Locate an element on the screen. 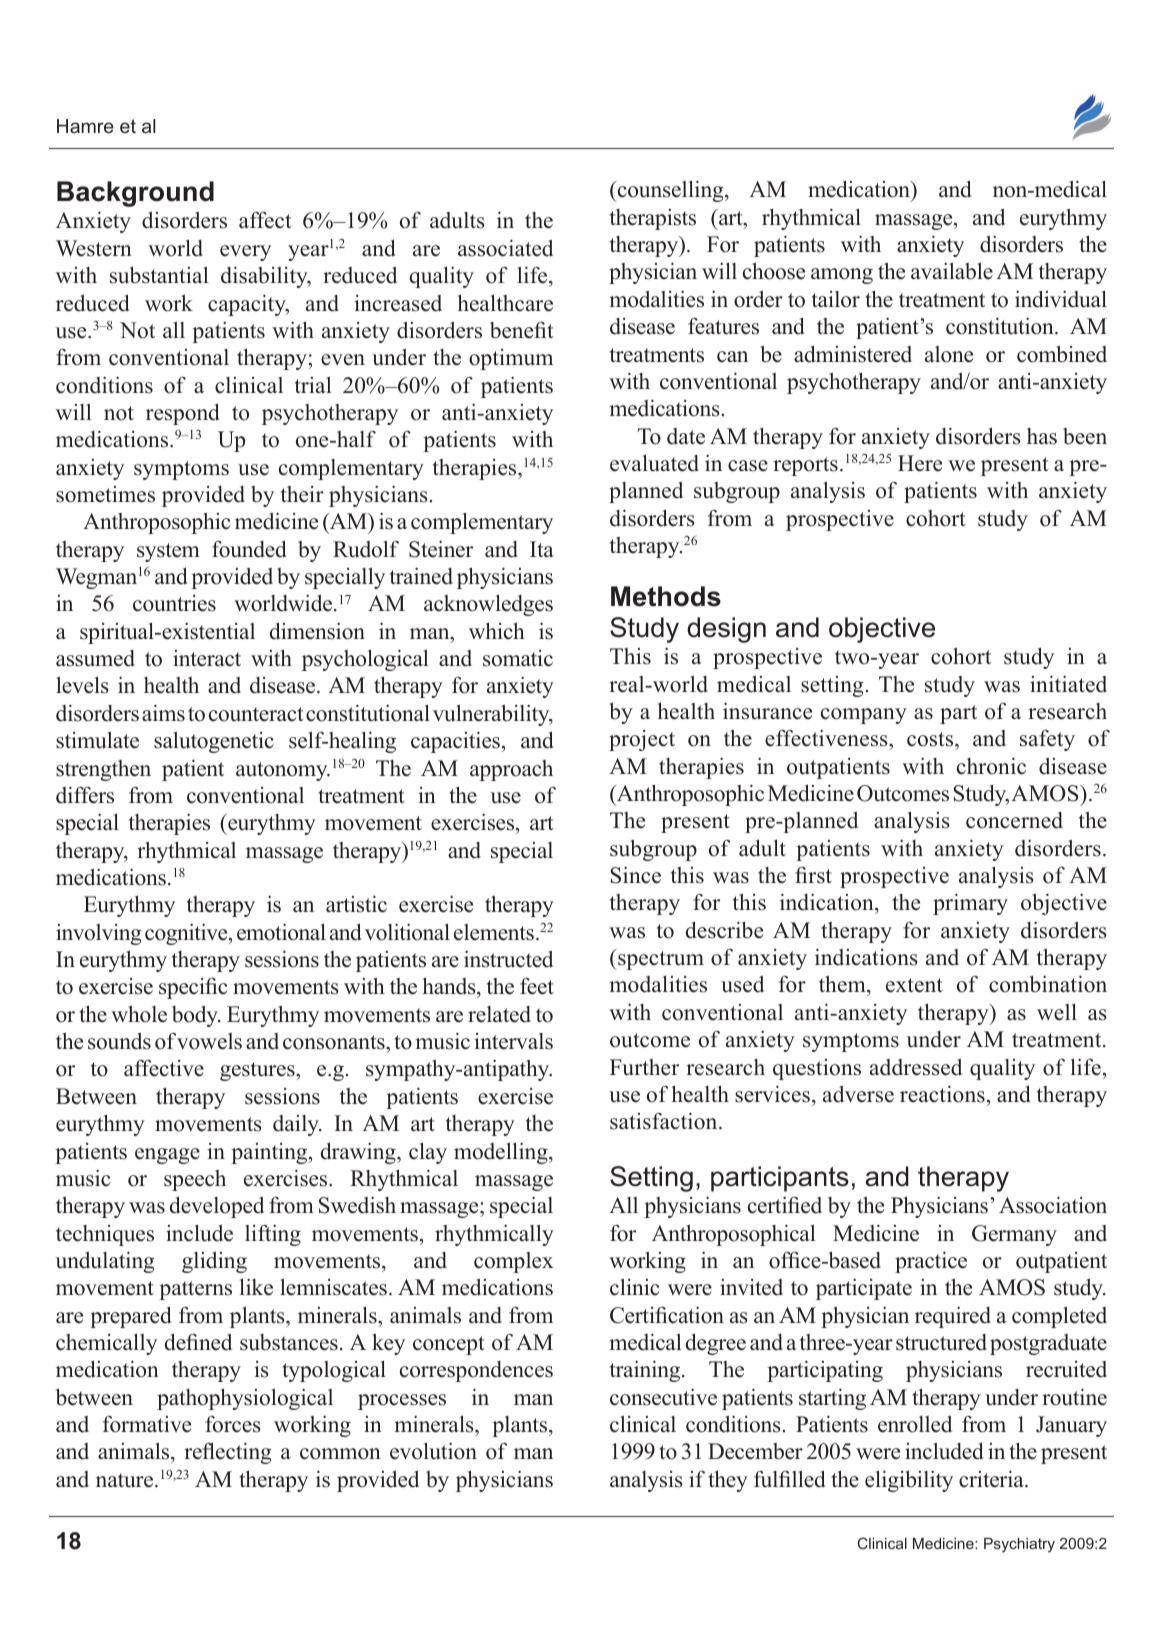 This screenshot has height=1645, width=1163. Ita is located at coordinates (542, 549).
